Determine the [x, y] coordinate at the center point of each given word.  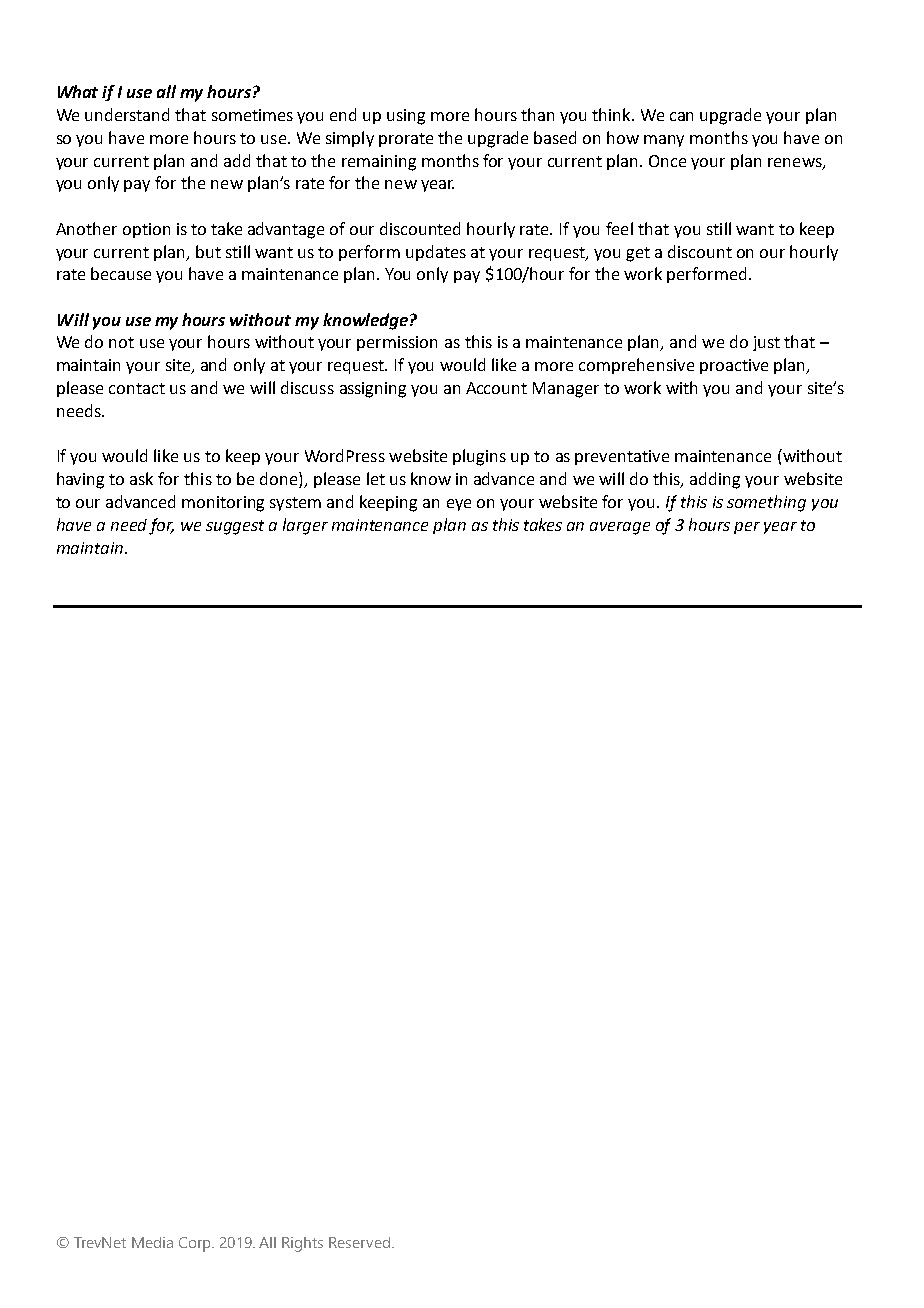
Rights [302, 1244]
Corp [196, 1244]
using [406, 117]
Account [496, 388]
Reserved [359, 1242]
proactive [734, 366]
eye [459, 505]
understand [127, 114]
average [620, 528]
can [681, 116]
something [766, 503]
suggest [235, 527]
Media [152, 1242]
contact [137, 388]
